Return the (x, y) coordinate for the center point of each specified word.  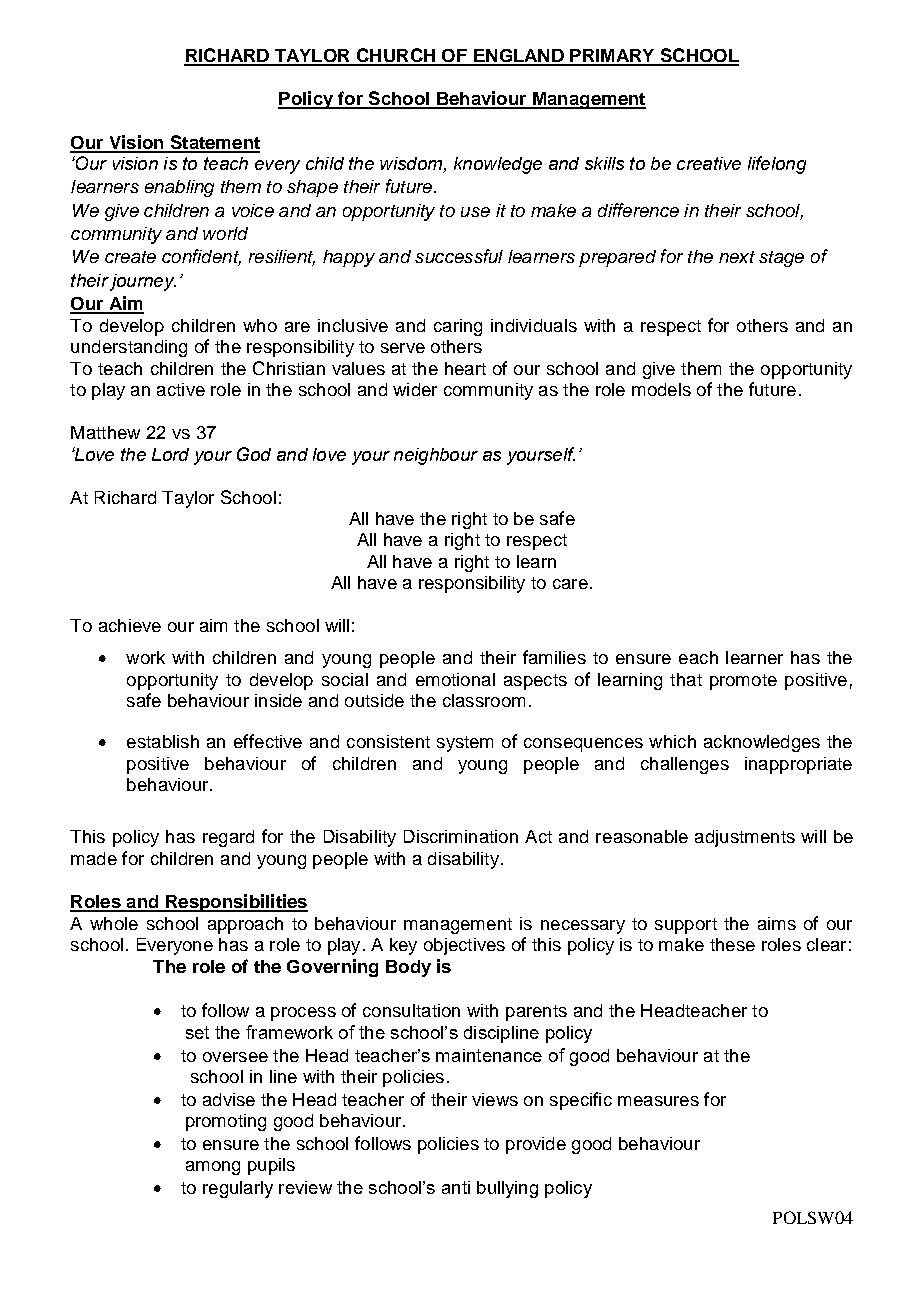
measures (658, 1101)
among (213, 1168)
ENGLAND (519, 57)
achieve (130, 625)
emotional (455, 679)
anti (456, 1187)
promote (743, 682)
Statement (214, 143)
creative (709, 163)
